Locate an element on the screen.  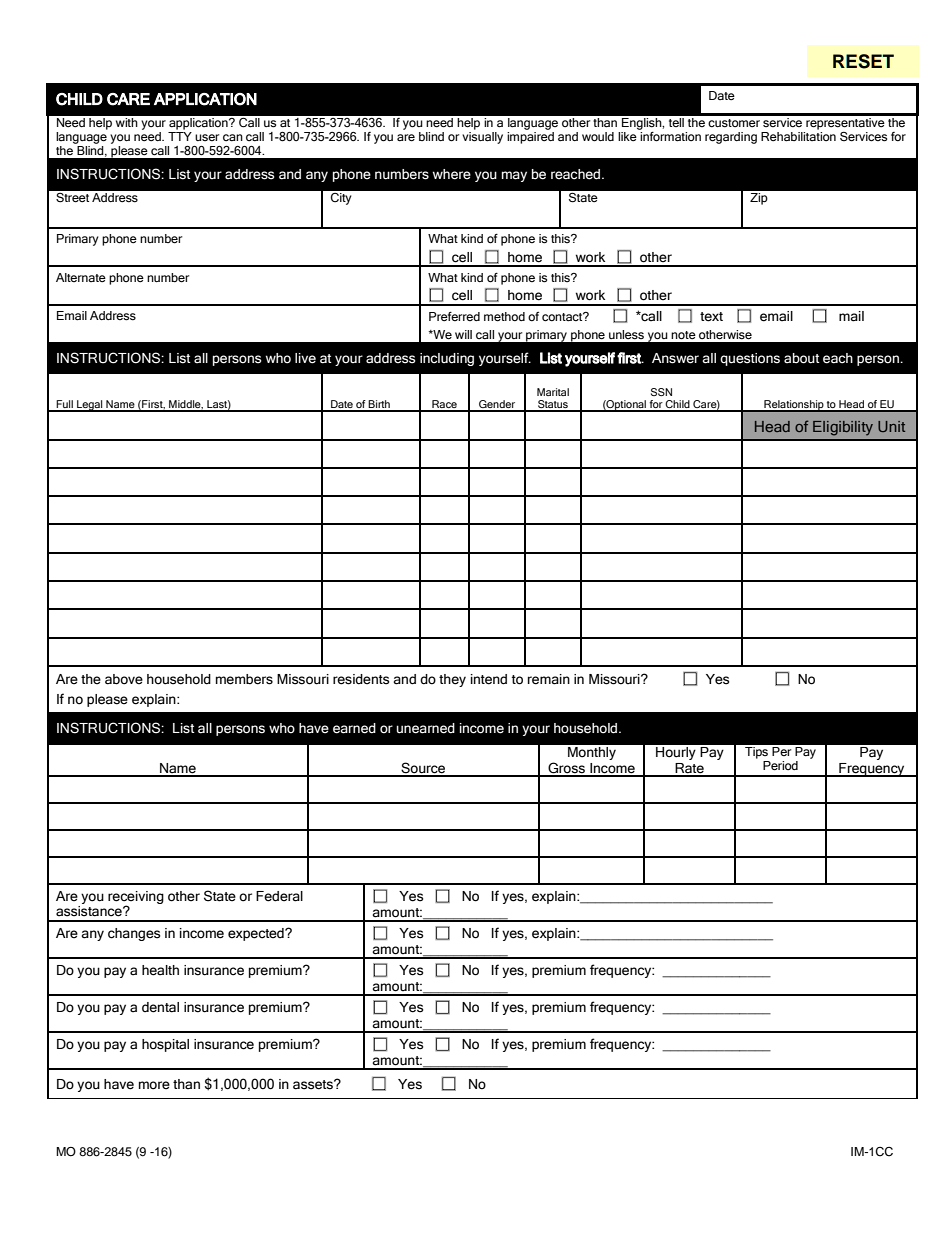
Rehabilitation is located at coordinates (798, 137).
